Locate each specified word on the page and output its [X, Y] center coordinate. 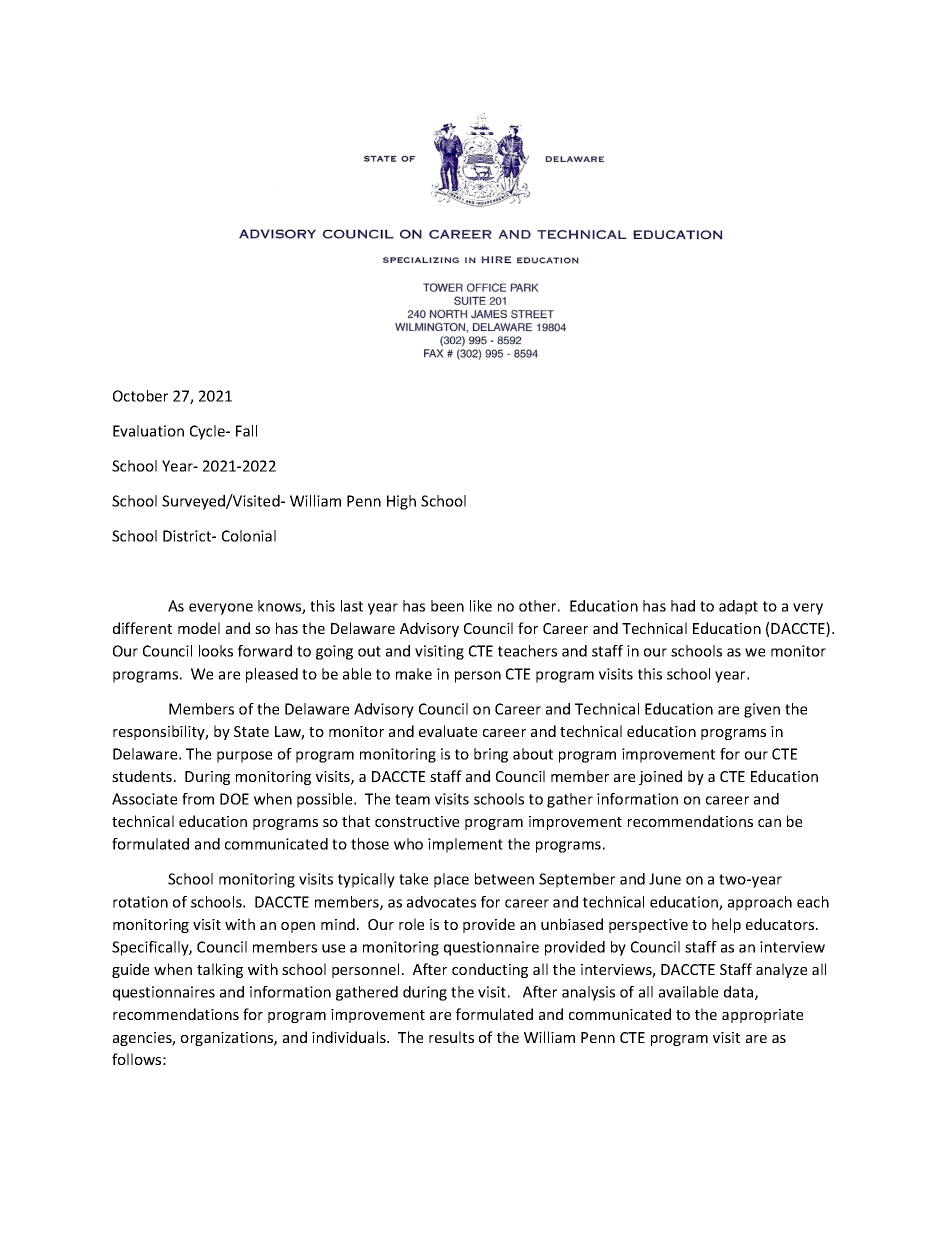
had [683, 606]
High [401, 502]
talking [220, 970]
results [451, 1037]
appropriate [762, 1016]
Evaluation [148, 431]
